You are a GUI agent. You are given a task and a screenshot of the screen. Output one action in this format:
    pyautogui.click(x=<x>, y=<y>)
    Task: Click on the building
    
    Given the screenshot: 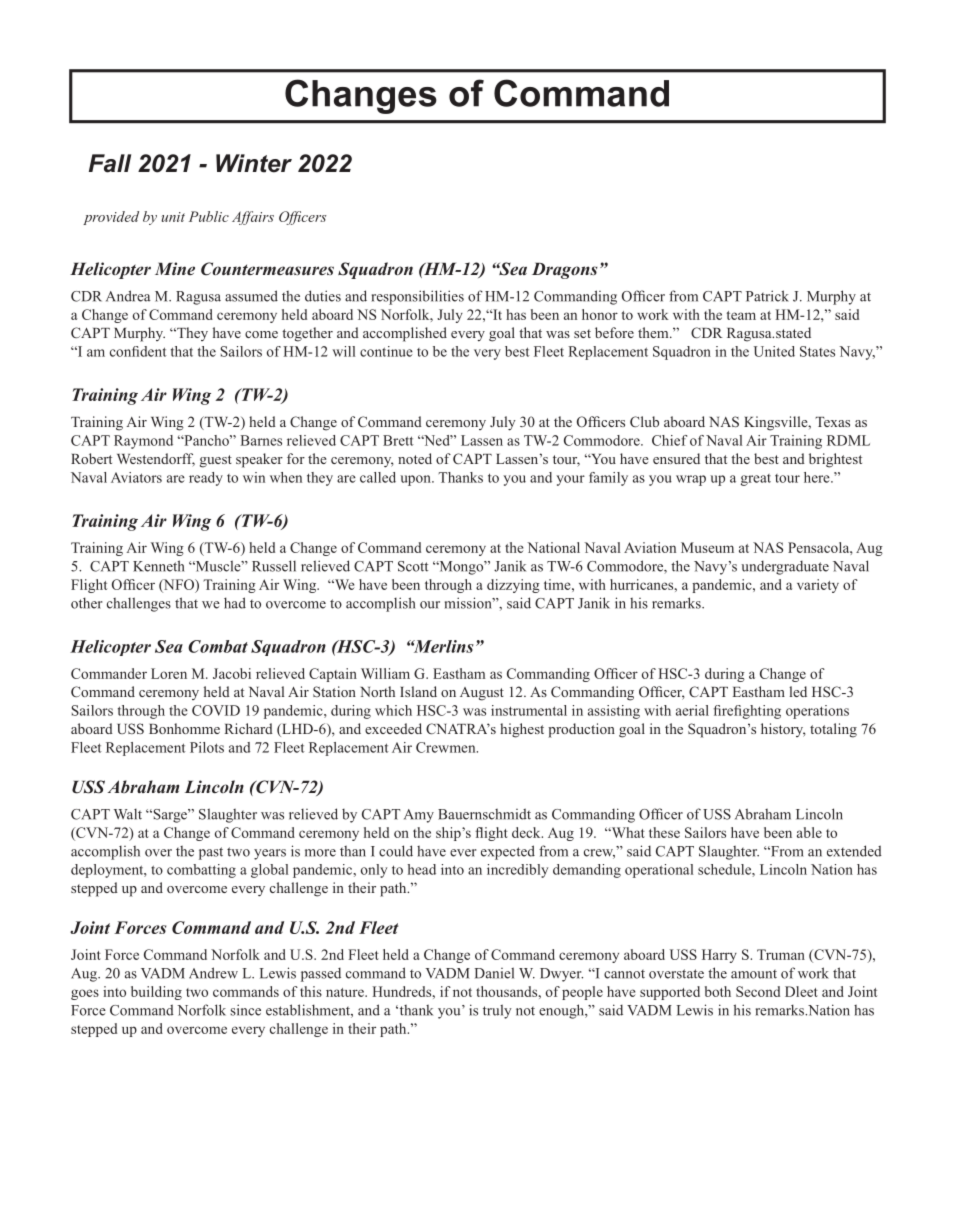 What is the action you would take?
    pyautogui.click(x=156, y=993)
